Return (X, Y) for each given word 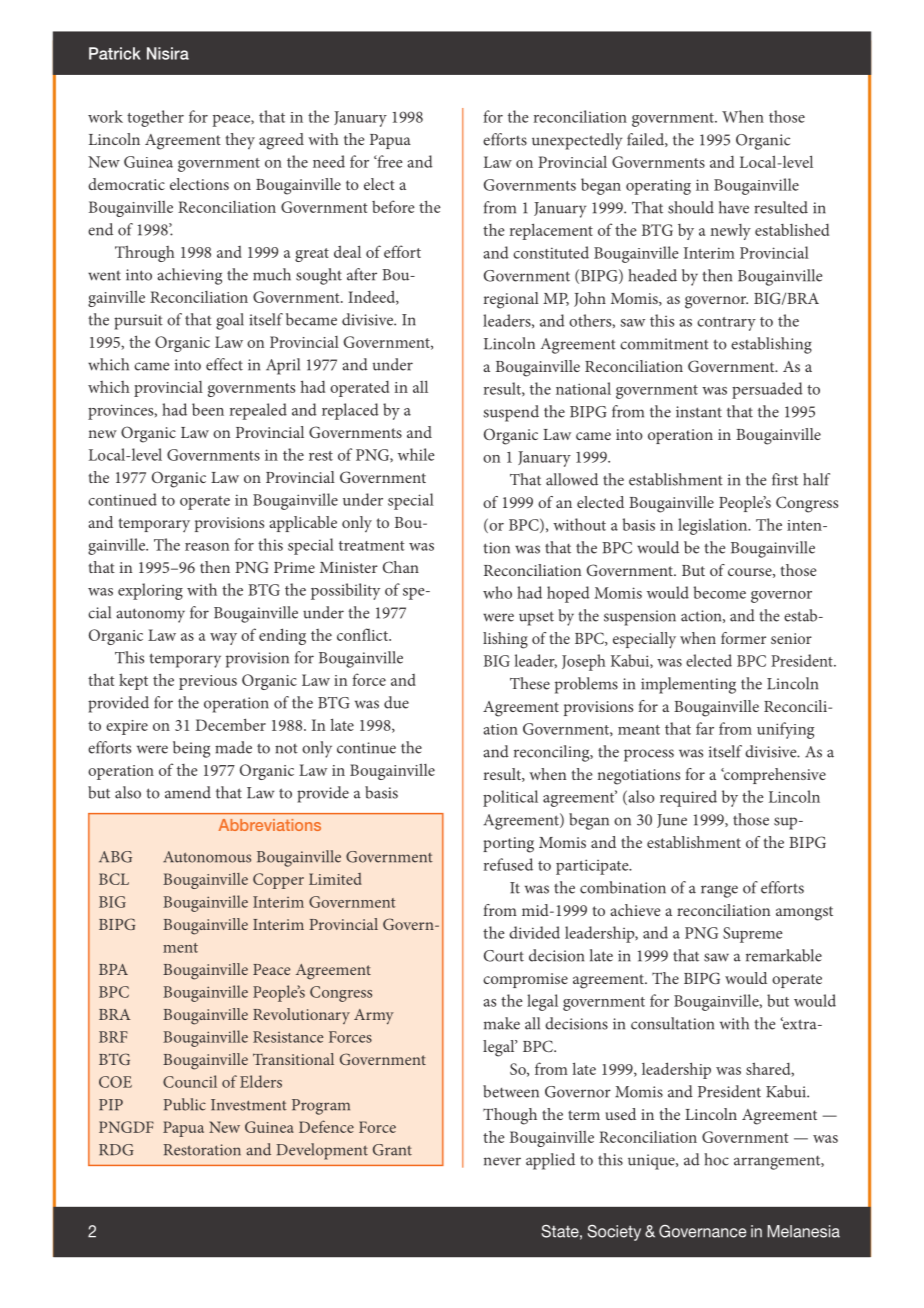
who (497, 592)
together (155, 118)
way (223, 639)
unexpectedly (577, 141)
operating (658, 187)
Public (185, 1104)
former (743, 638)
